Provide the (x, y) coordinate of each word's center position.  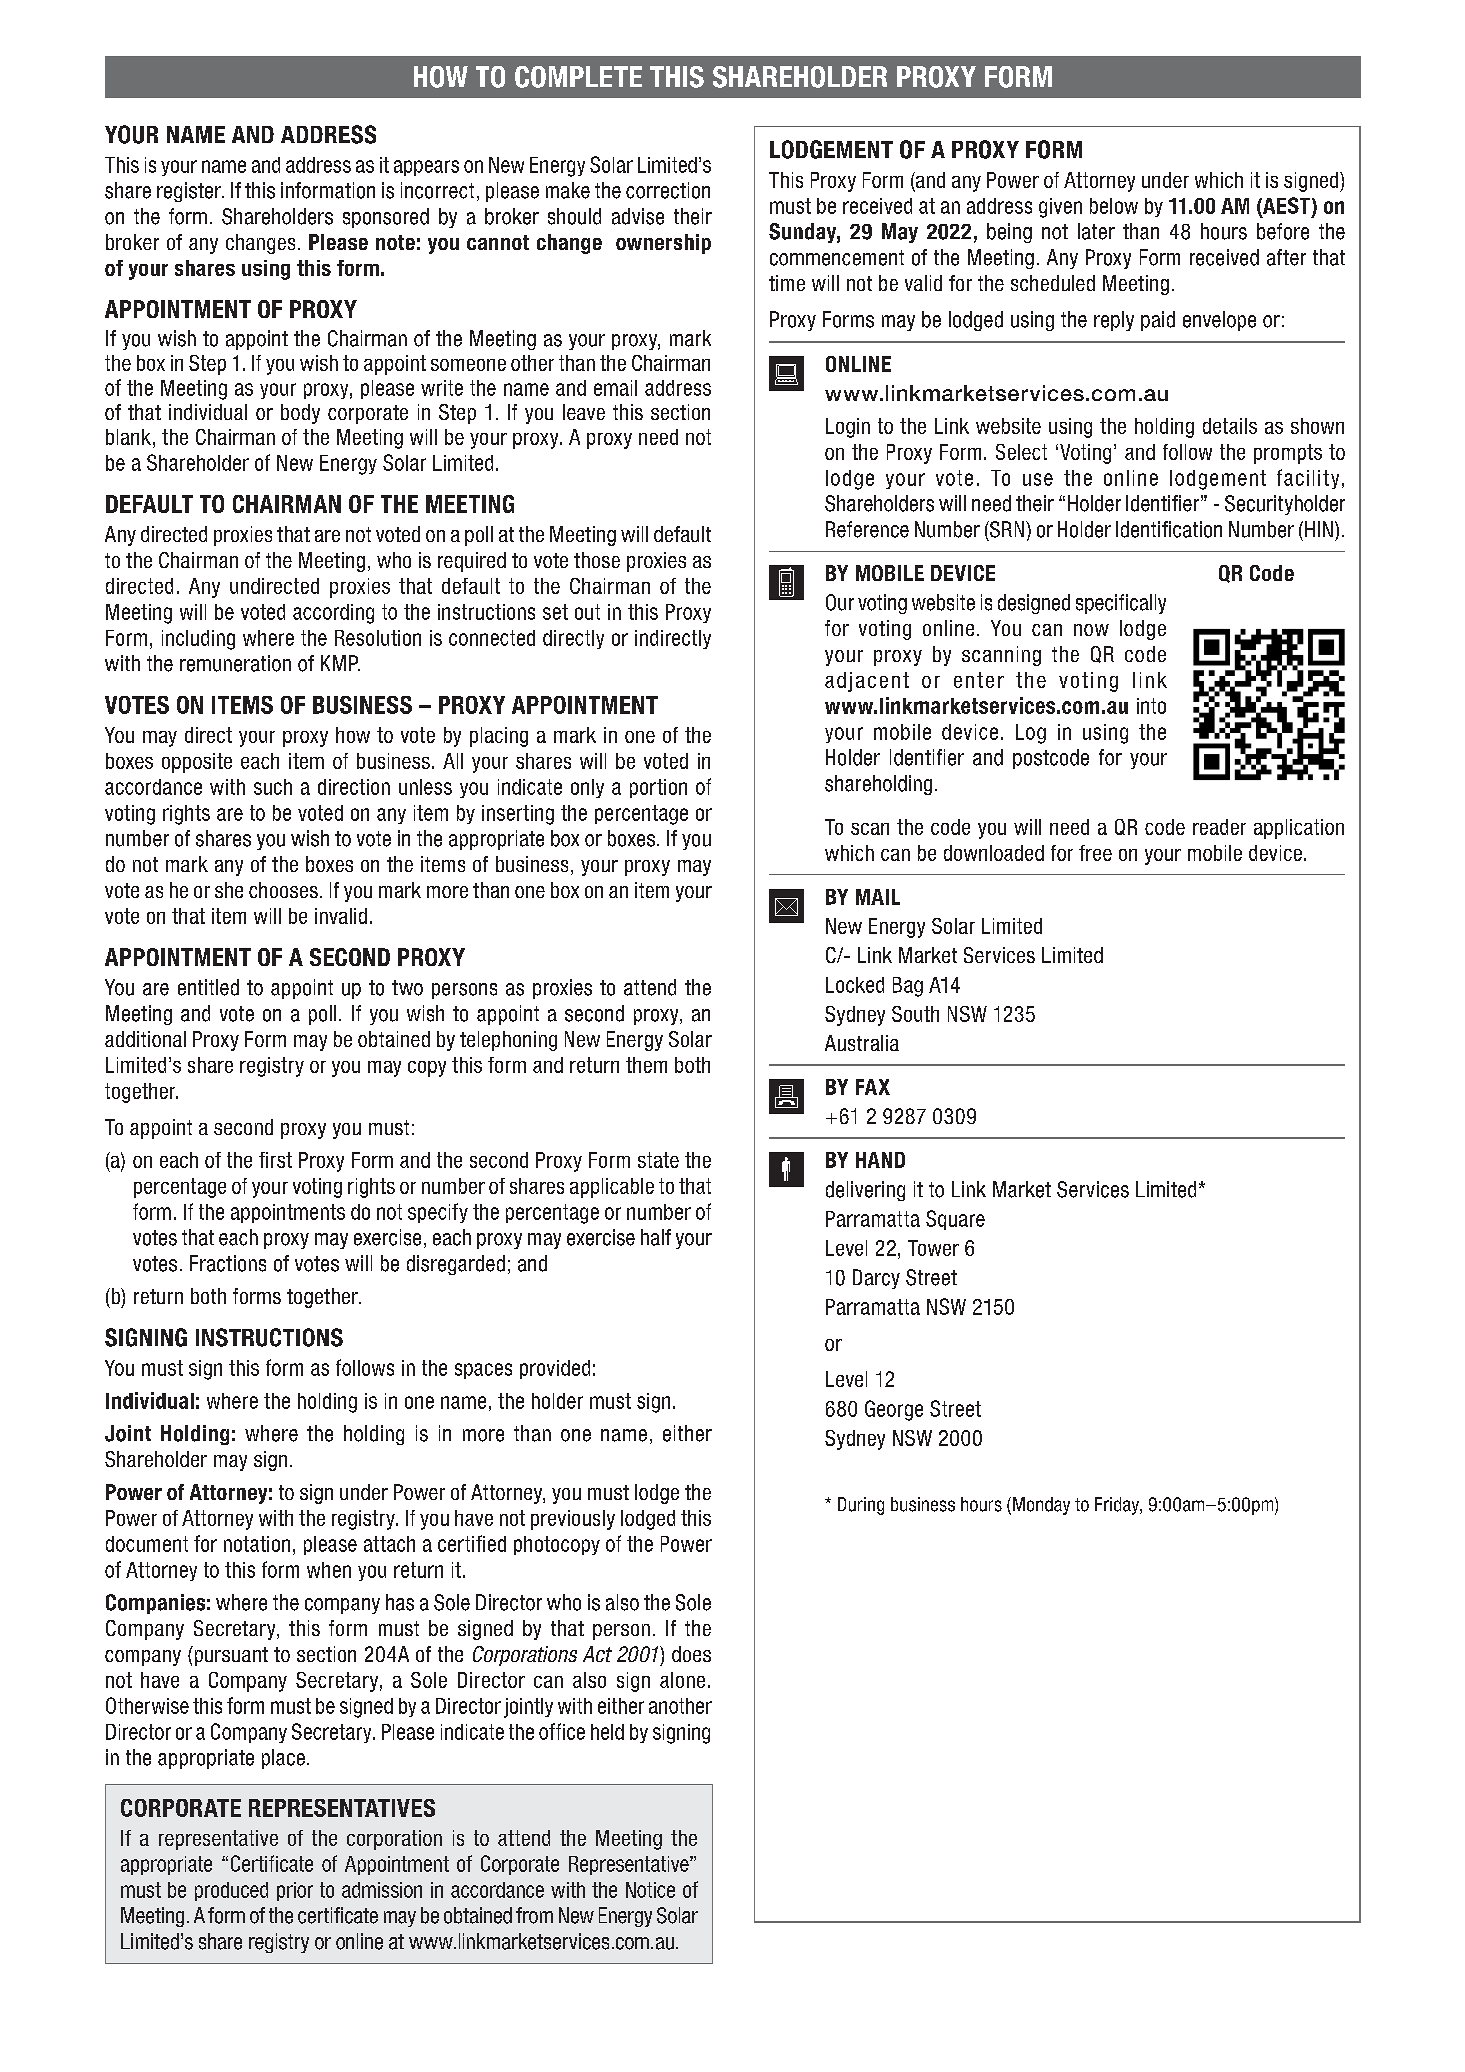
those (597, 560)
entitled (208, 987)
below (1114, 206)
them (646, 1065)
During (861, 1506)
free (1095, 853)
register (190, 192)
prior (295, 1891)
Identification (1169, 529)
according (333, 614)
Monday (1041, 1506)
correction (668, 190)
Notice (650, 1890)
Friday (1118, 1506)
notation (257, 1544)
